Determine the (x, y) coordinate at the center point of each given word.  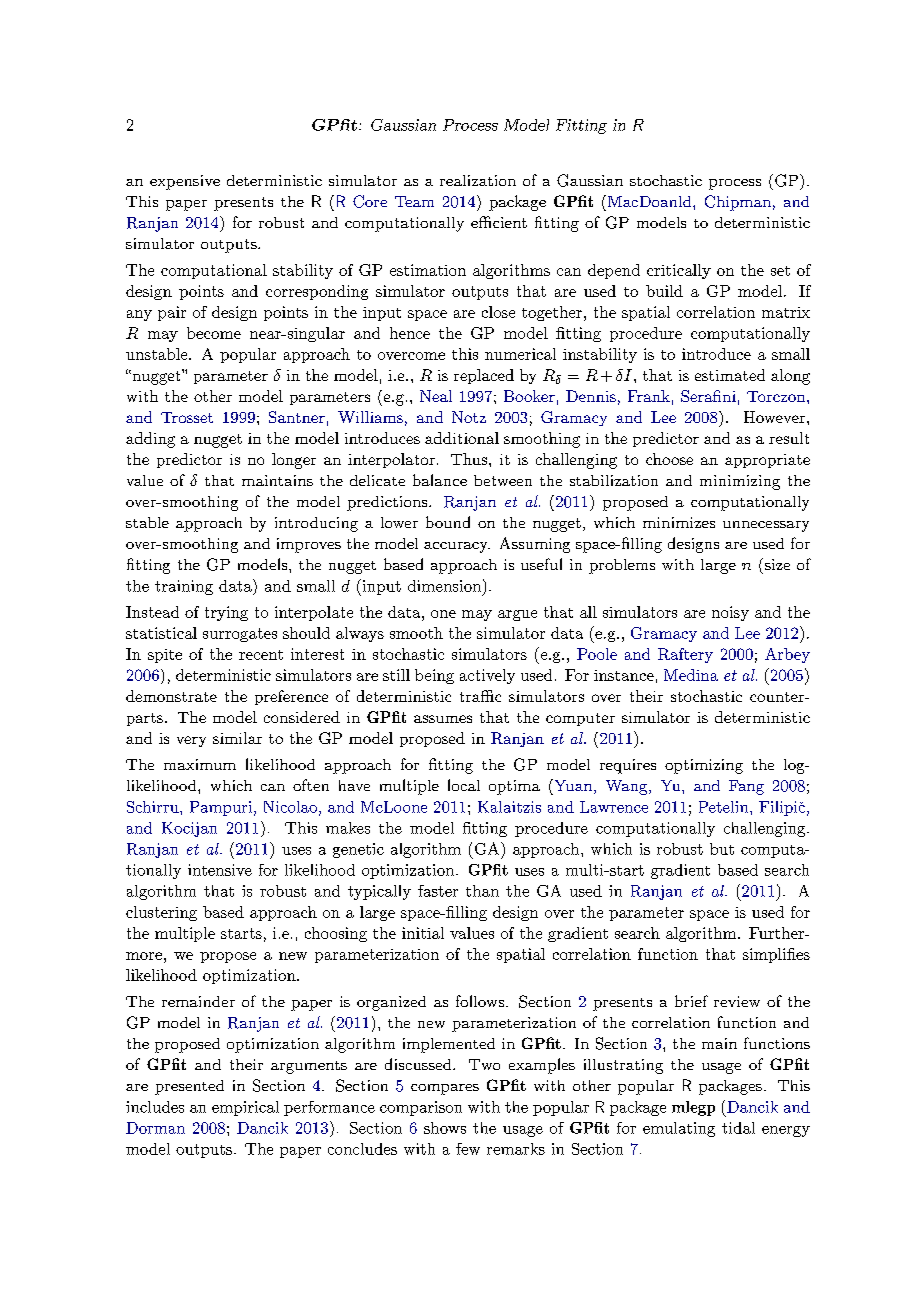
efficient (499, 222)
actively (487, 676)
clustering (161, 913)
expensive (185, 182)
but (722, 849)
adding (150, 440)
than (482, 891)
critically (679, 271)
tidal (738, 1128)
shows (445, 1128)
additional (462, 438)
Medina (691, 675)
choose (669, 459)
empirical (245, 1108)
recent (261, 655)
